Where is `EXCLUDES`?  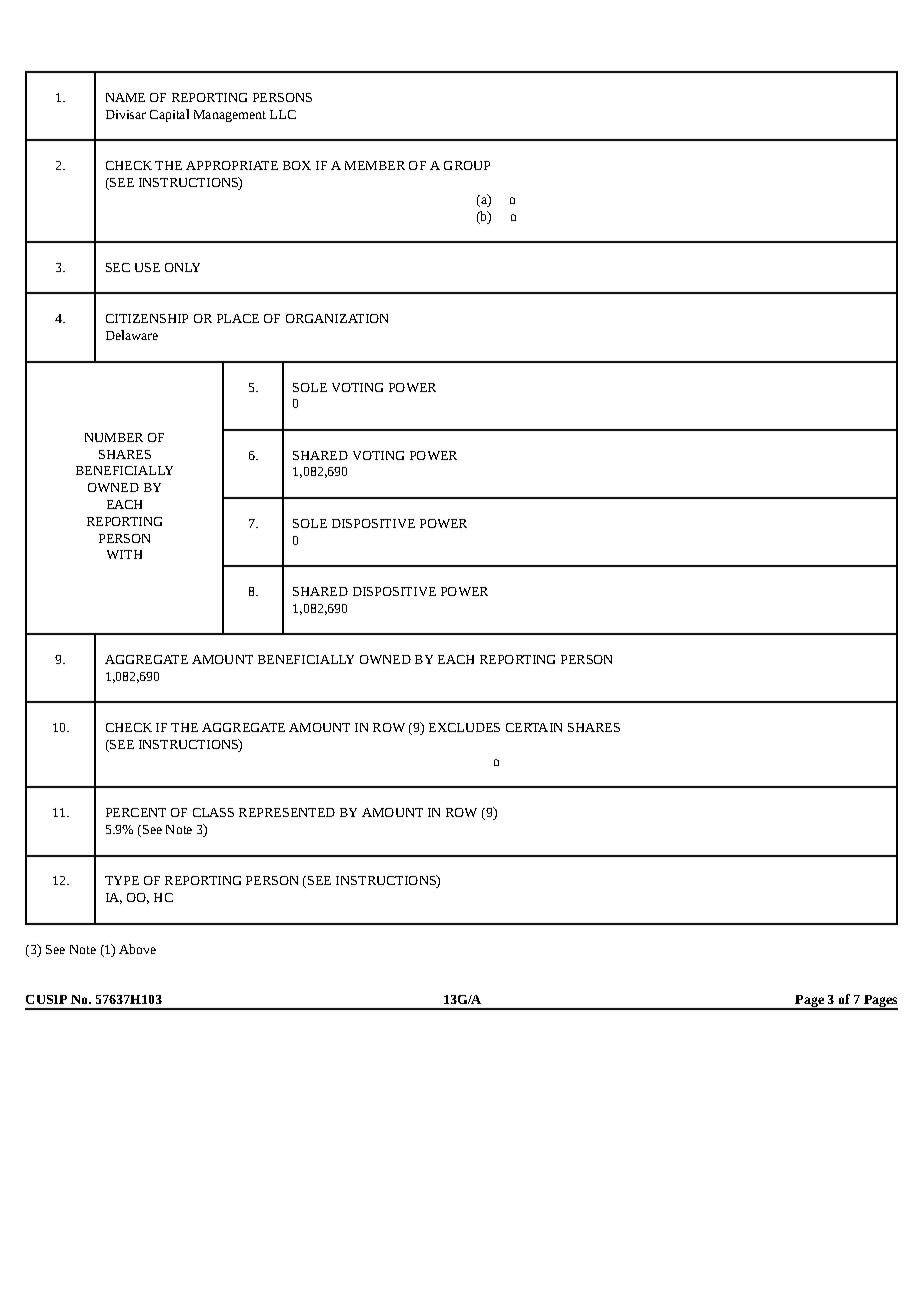
EXCLUDES is located at coordinates (464, 727).
